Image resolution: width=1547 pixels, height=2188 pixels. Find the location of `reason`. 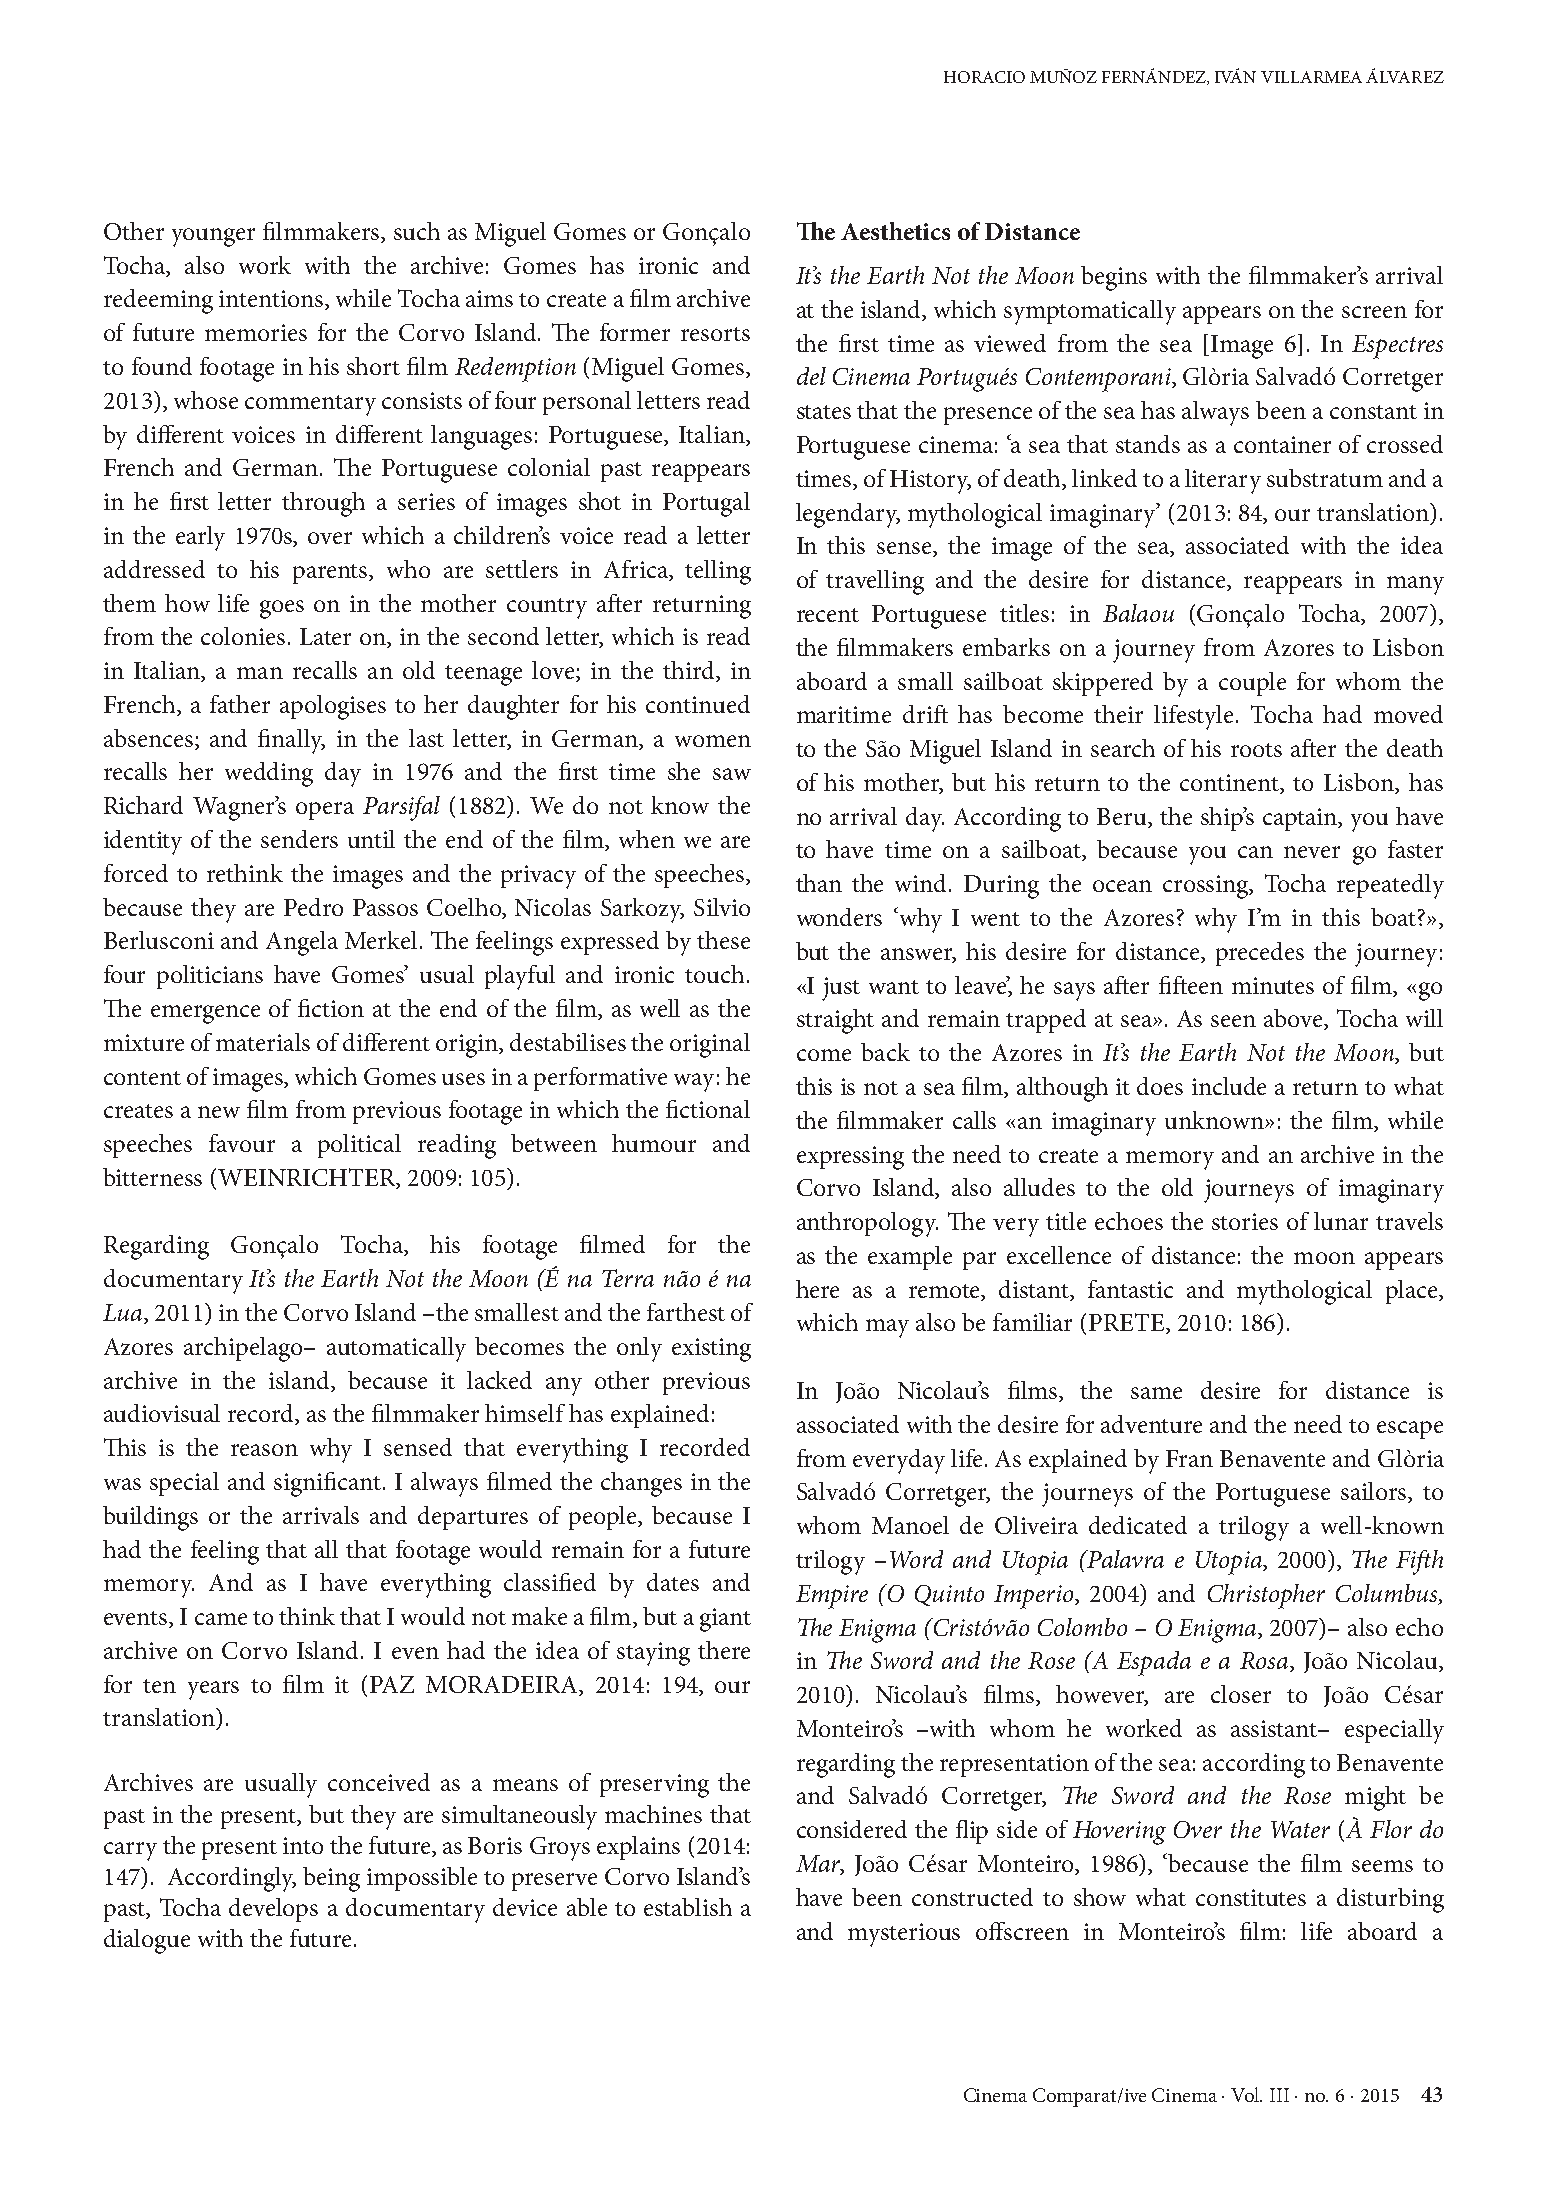

reason is located at coordinates (264, 1450).
